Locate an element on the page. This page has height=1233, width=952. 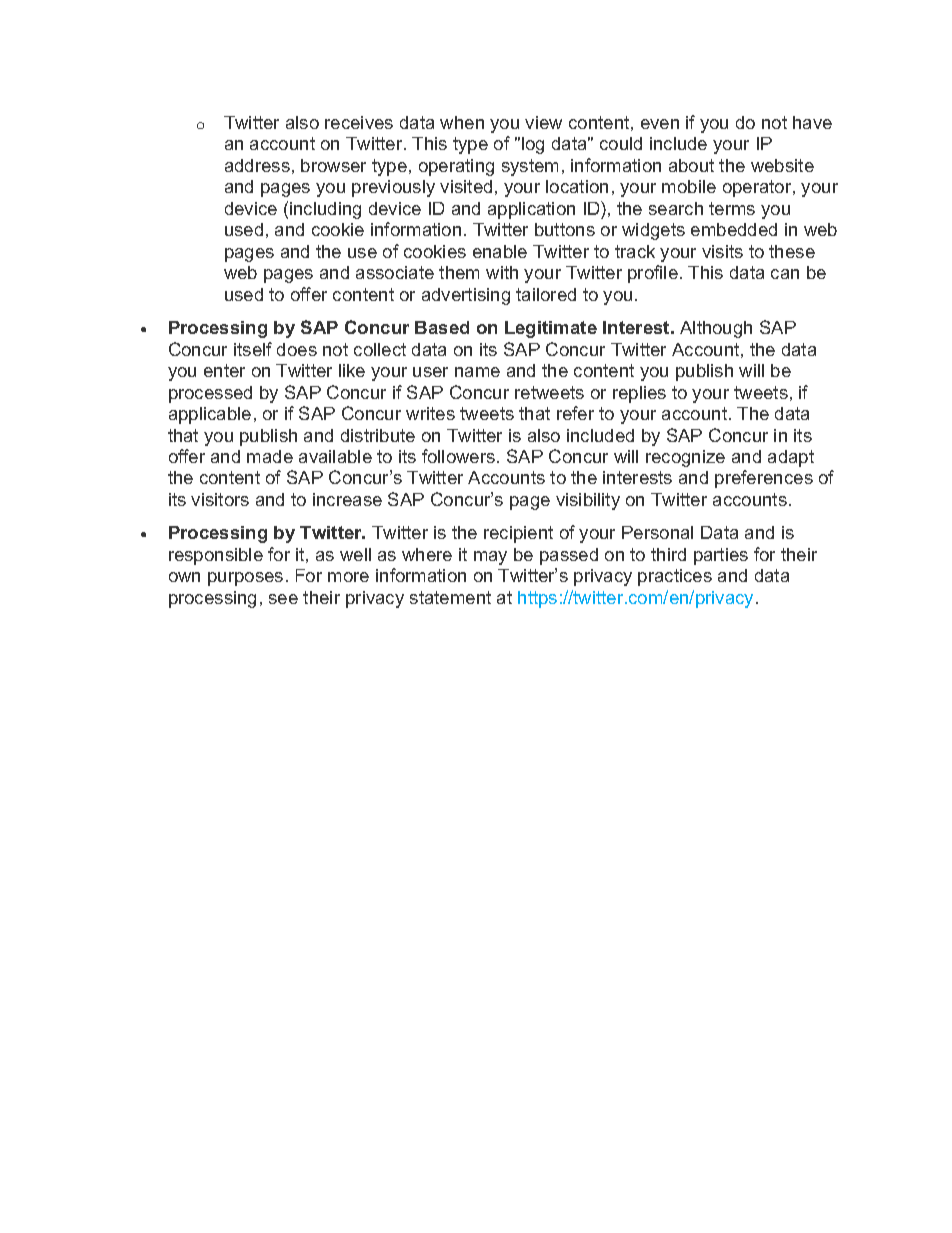
enable is located at coordinates (500, 251).
